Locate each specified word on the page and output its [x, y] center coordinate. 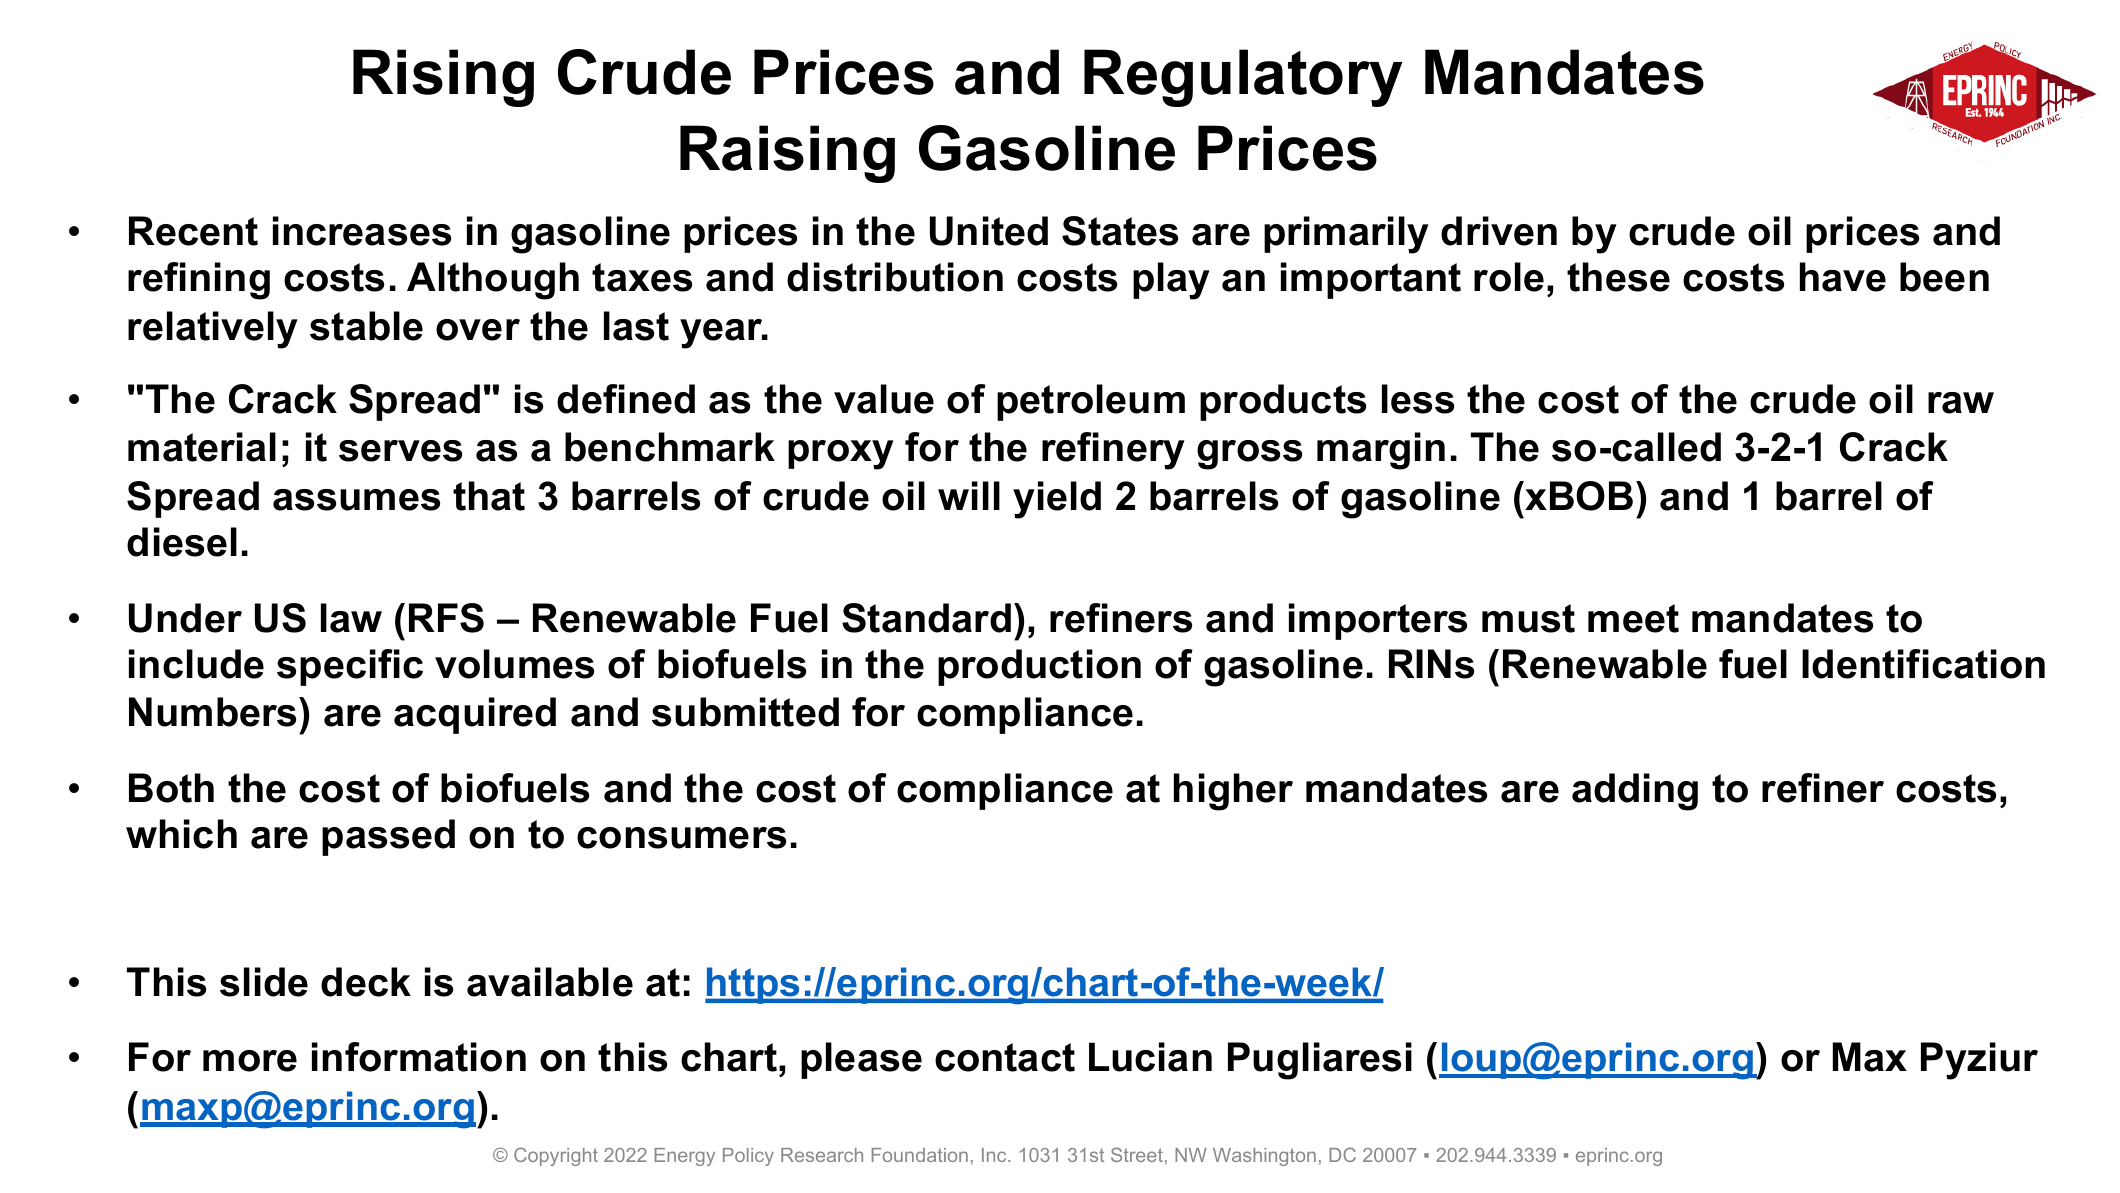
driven [1499, 231]
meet [1633, 618]
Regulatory [1243, 78]
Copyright [556, 1156]
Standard [926, 618]
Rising [443, 78]
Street [1137, 1154]
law [351, 618]
